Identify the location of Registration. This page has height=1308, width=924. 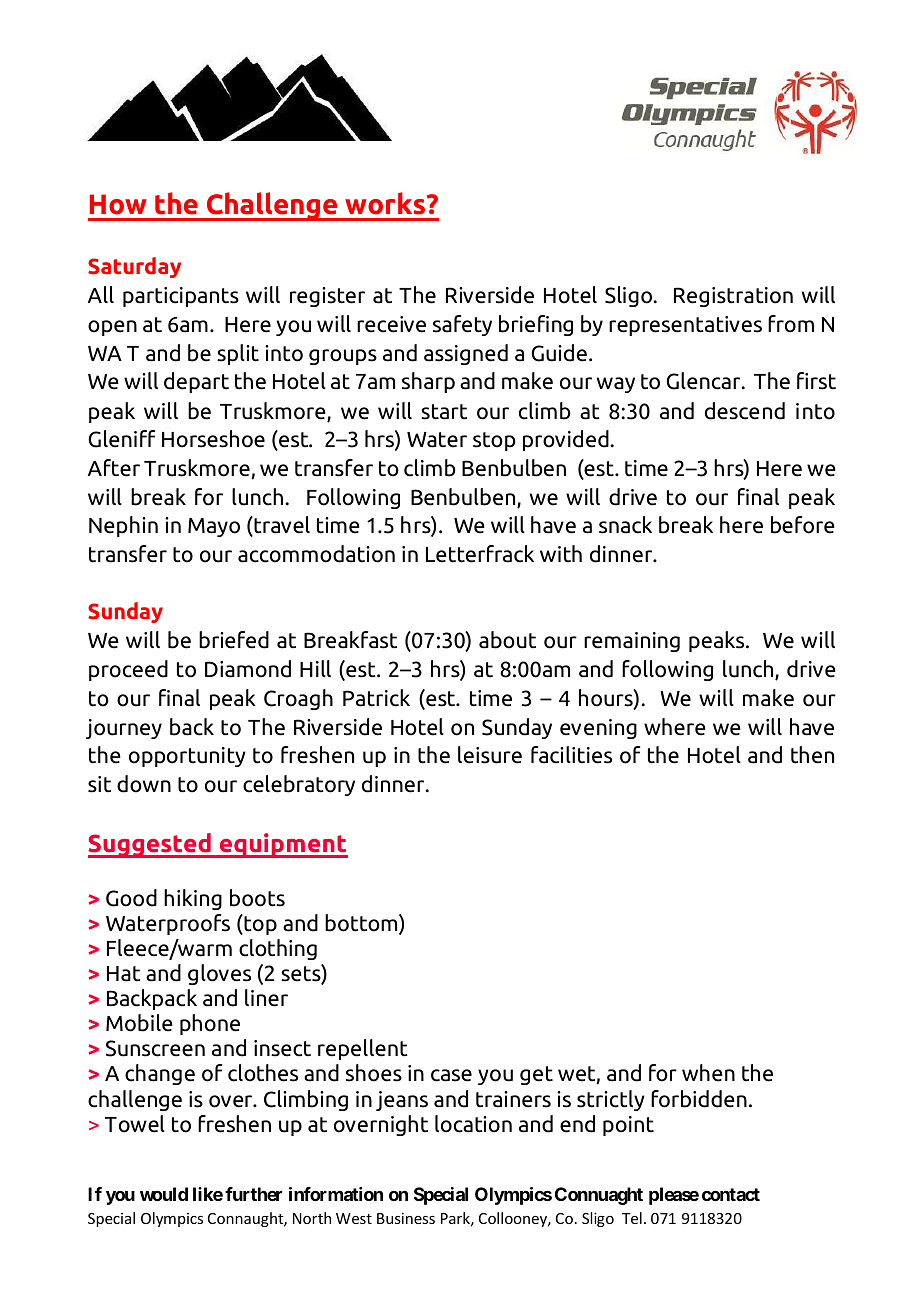
(733, 297).
